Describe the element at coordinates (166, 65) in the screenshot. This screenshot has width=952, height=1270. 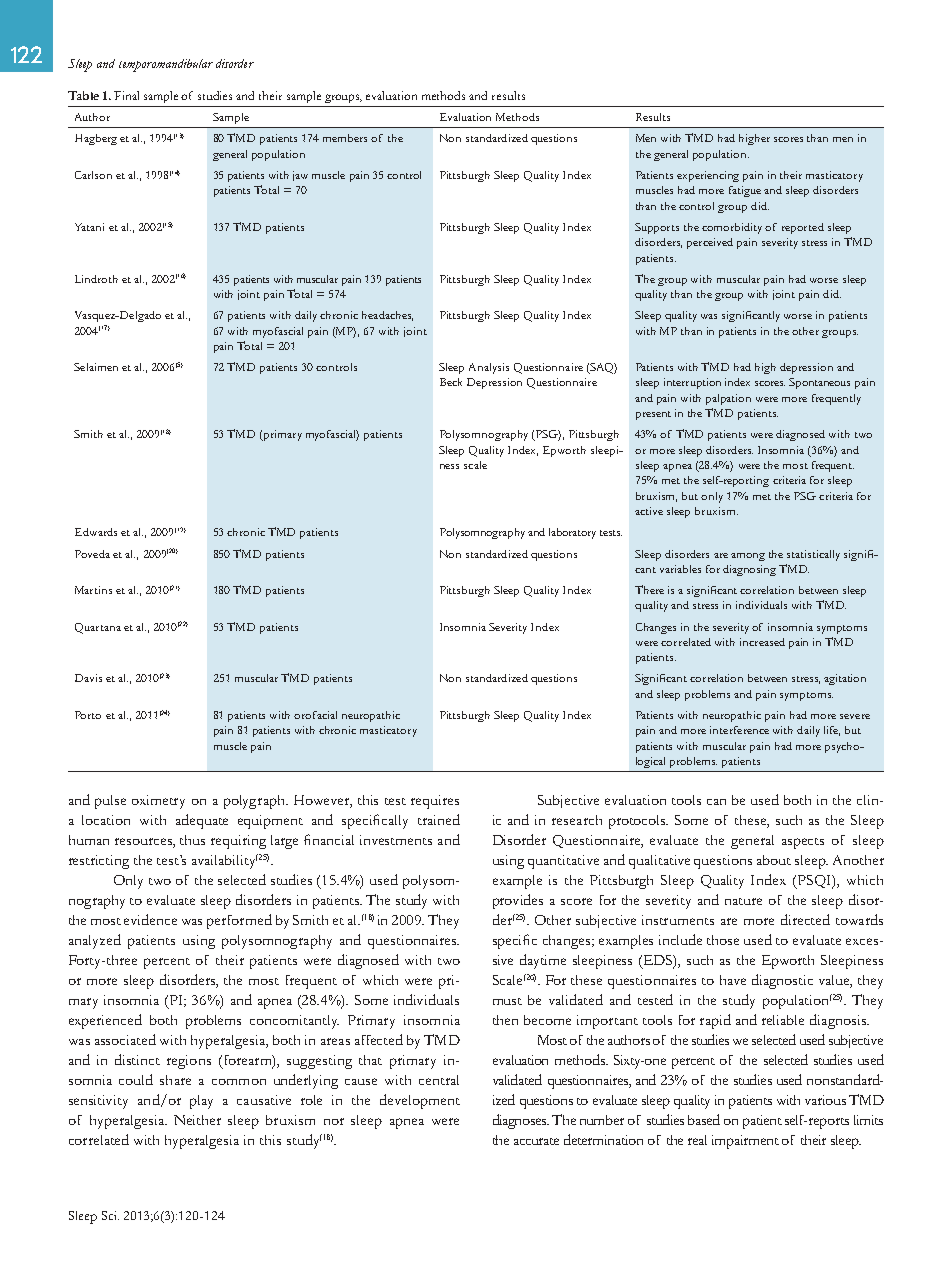
I see `temporomandibular` at that location.
